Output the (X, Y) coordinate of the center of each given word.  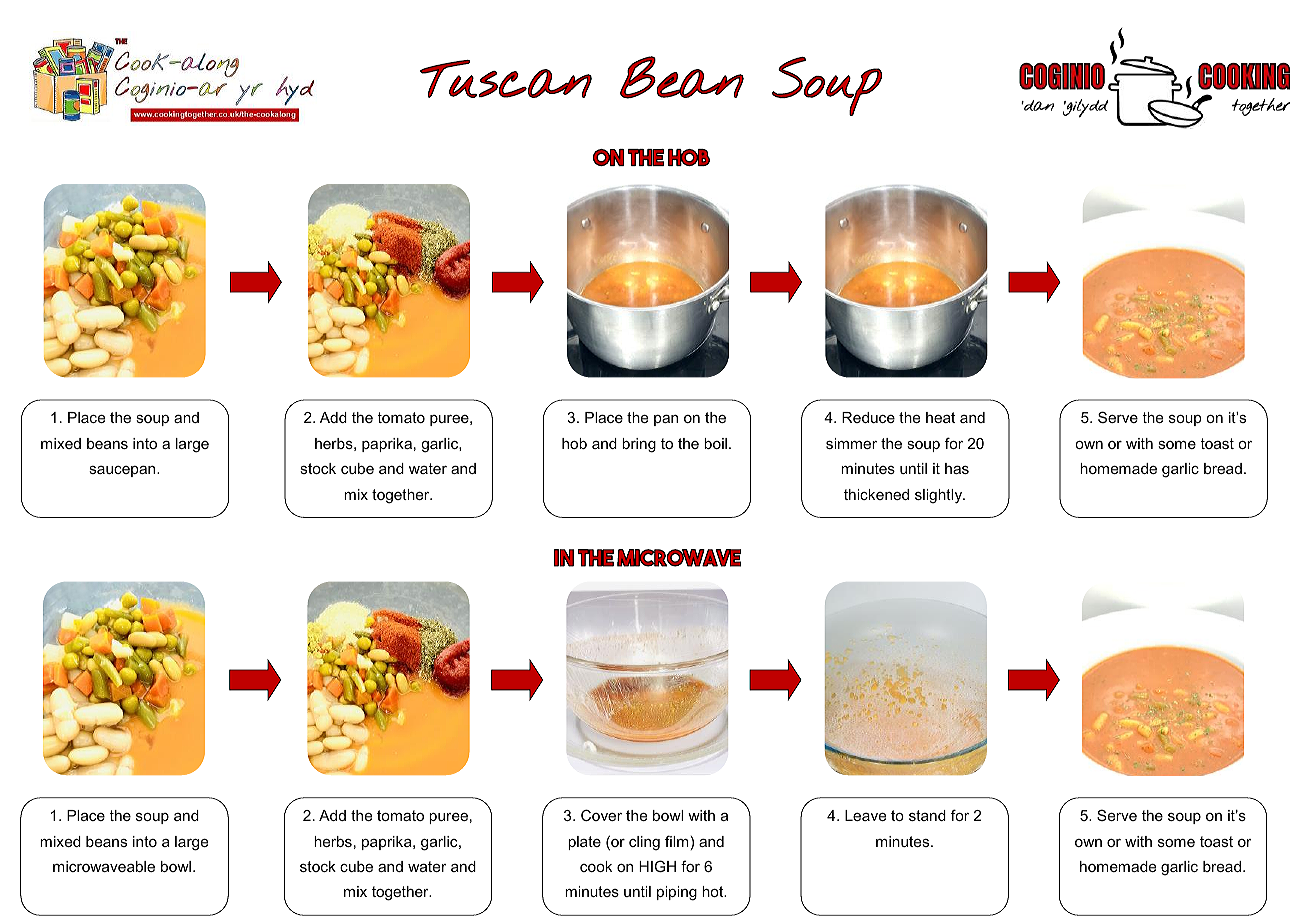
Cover (601, 815)
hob (574, 443)
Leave (865, 815)
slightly (940, 496)
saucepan (123, 471)
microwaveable (104, 866)
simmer (851, 443)
